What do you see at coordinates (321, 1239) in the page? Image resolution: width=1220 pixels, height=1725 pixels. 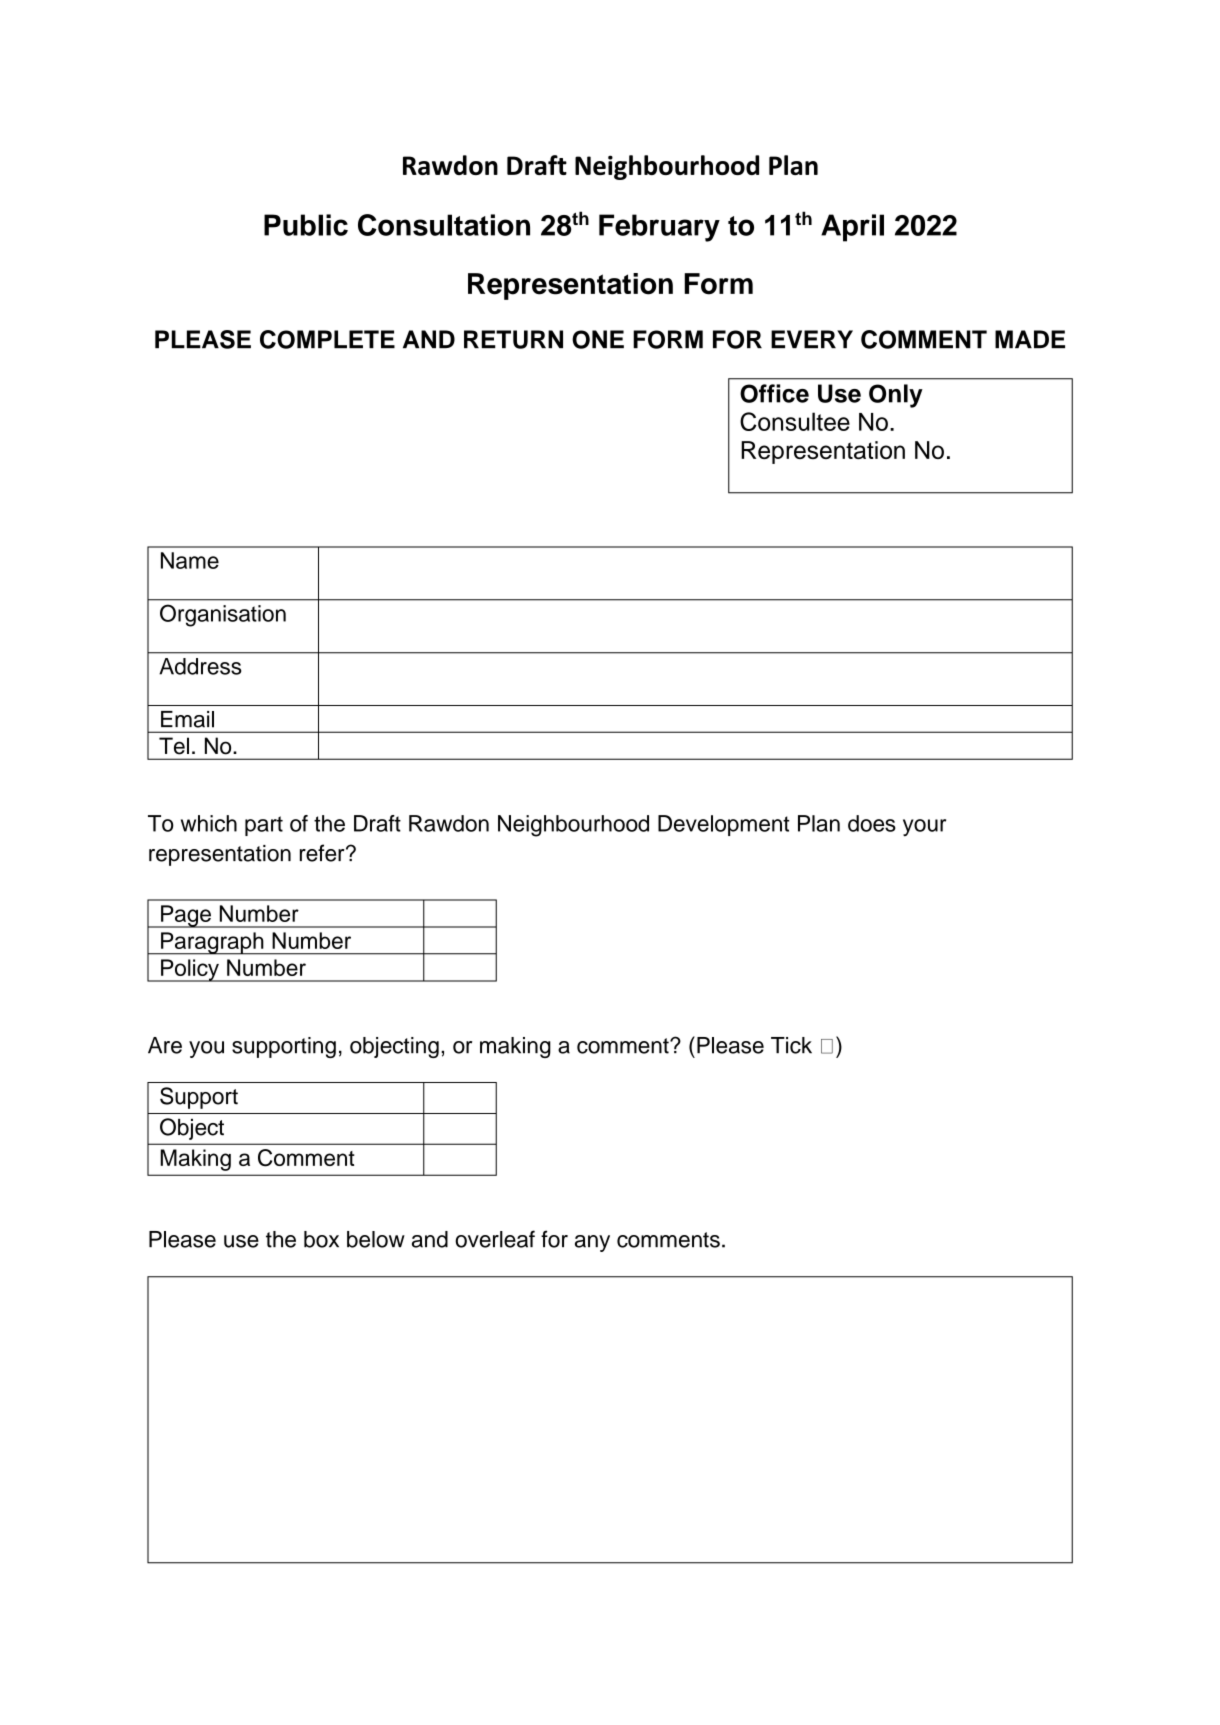 I see `box` at bounding box center [321, 1239].
